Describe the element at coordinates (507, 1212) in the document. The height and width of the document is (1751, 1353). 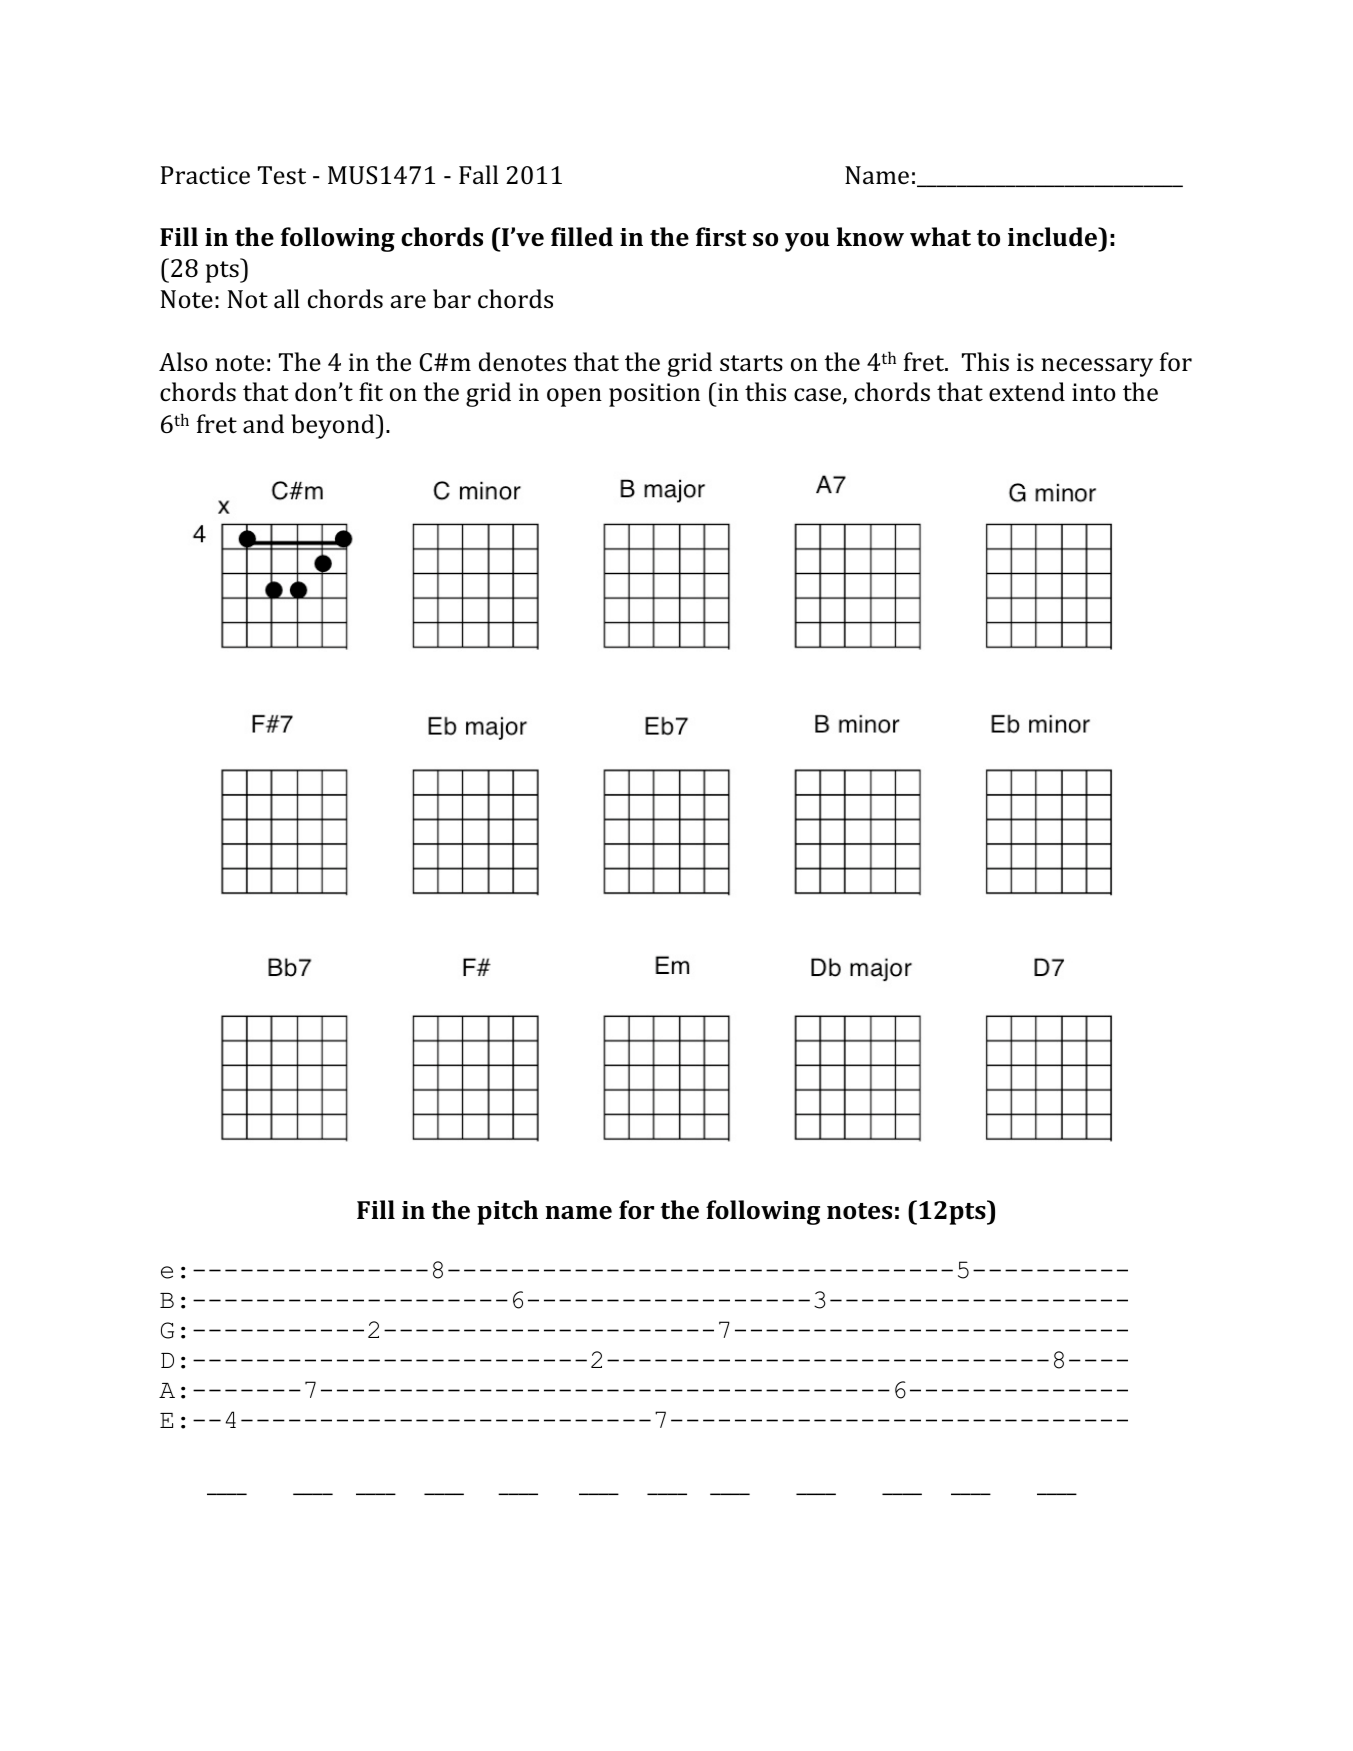
I see `pitch` at that location.
